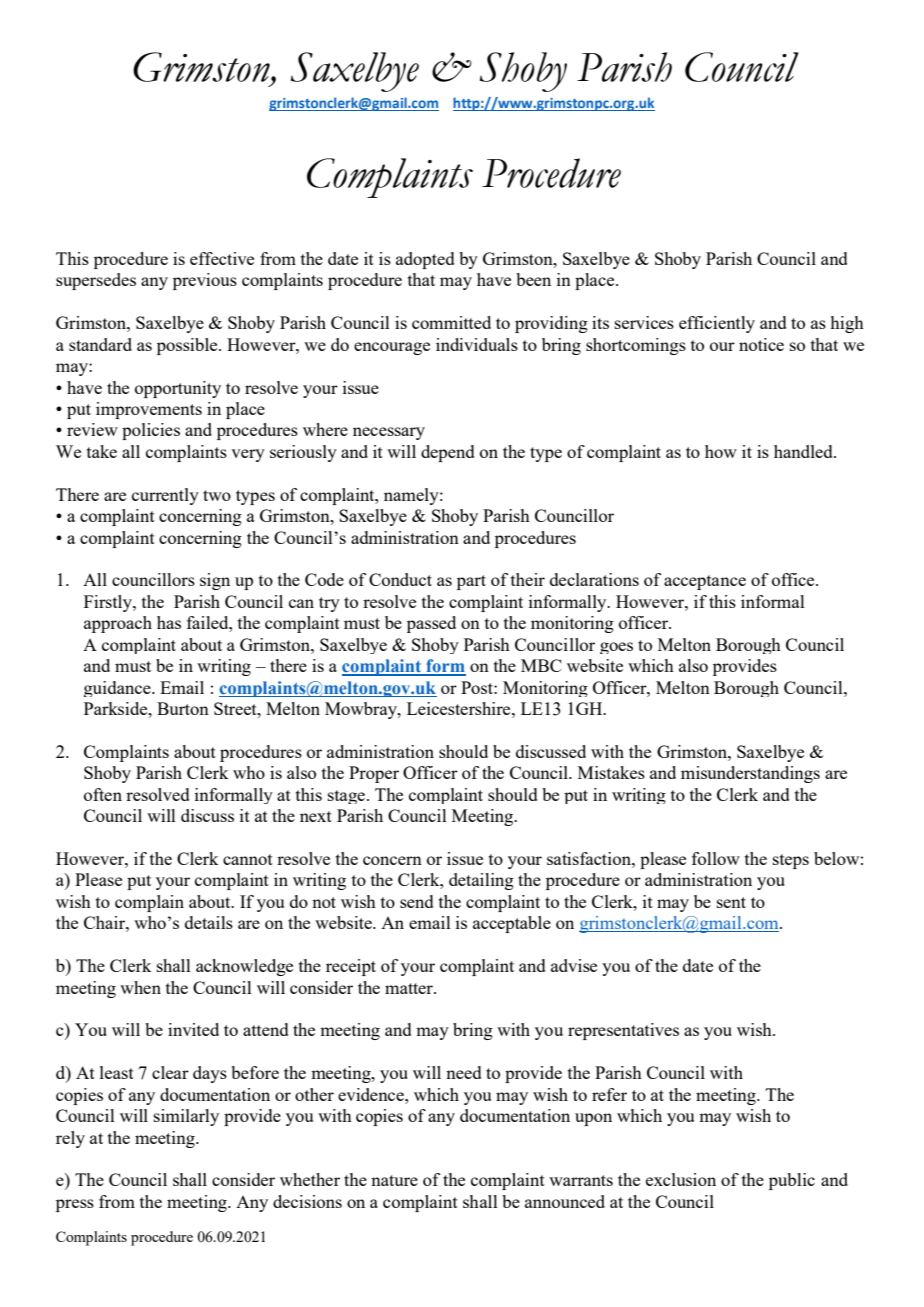 Image resolution: width=924 pixels, height=1307 pixels. Describe the element at coordinates (75, 1205) in the document. I see `press` at that location.
